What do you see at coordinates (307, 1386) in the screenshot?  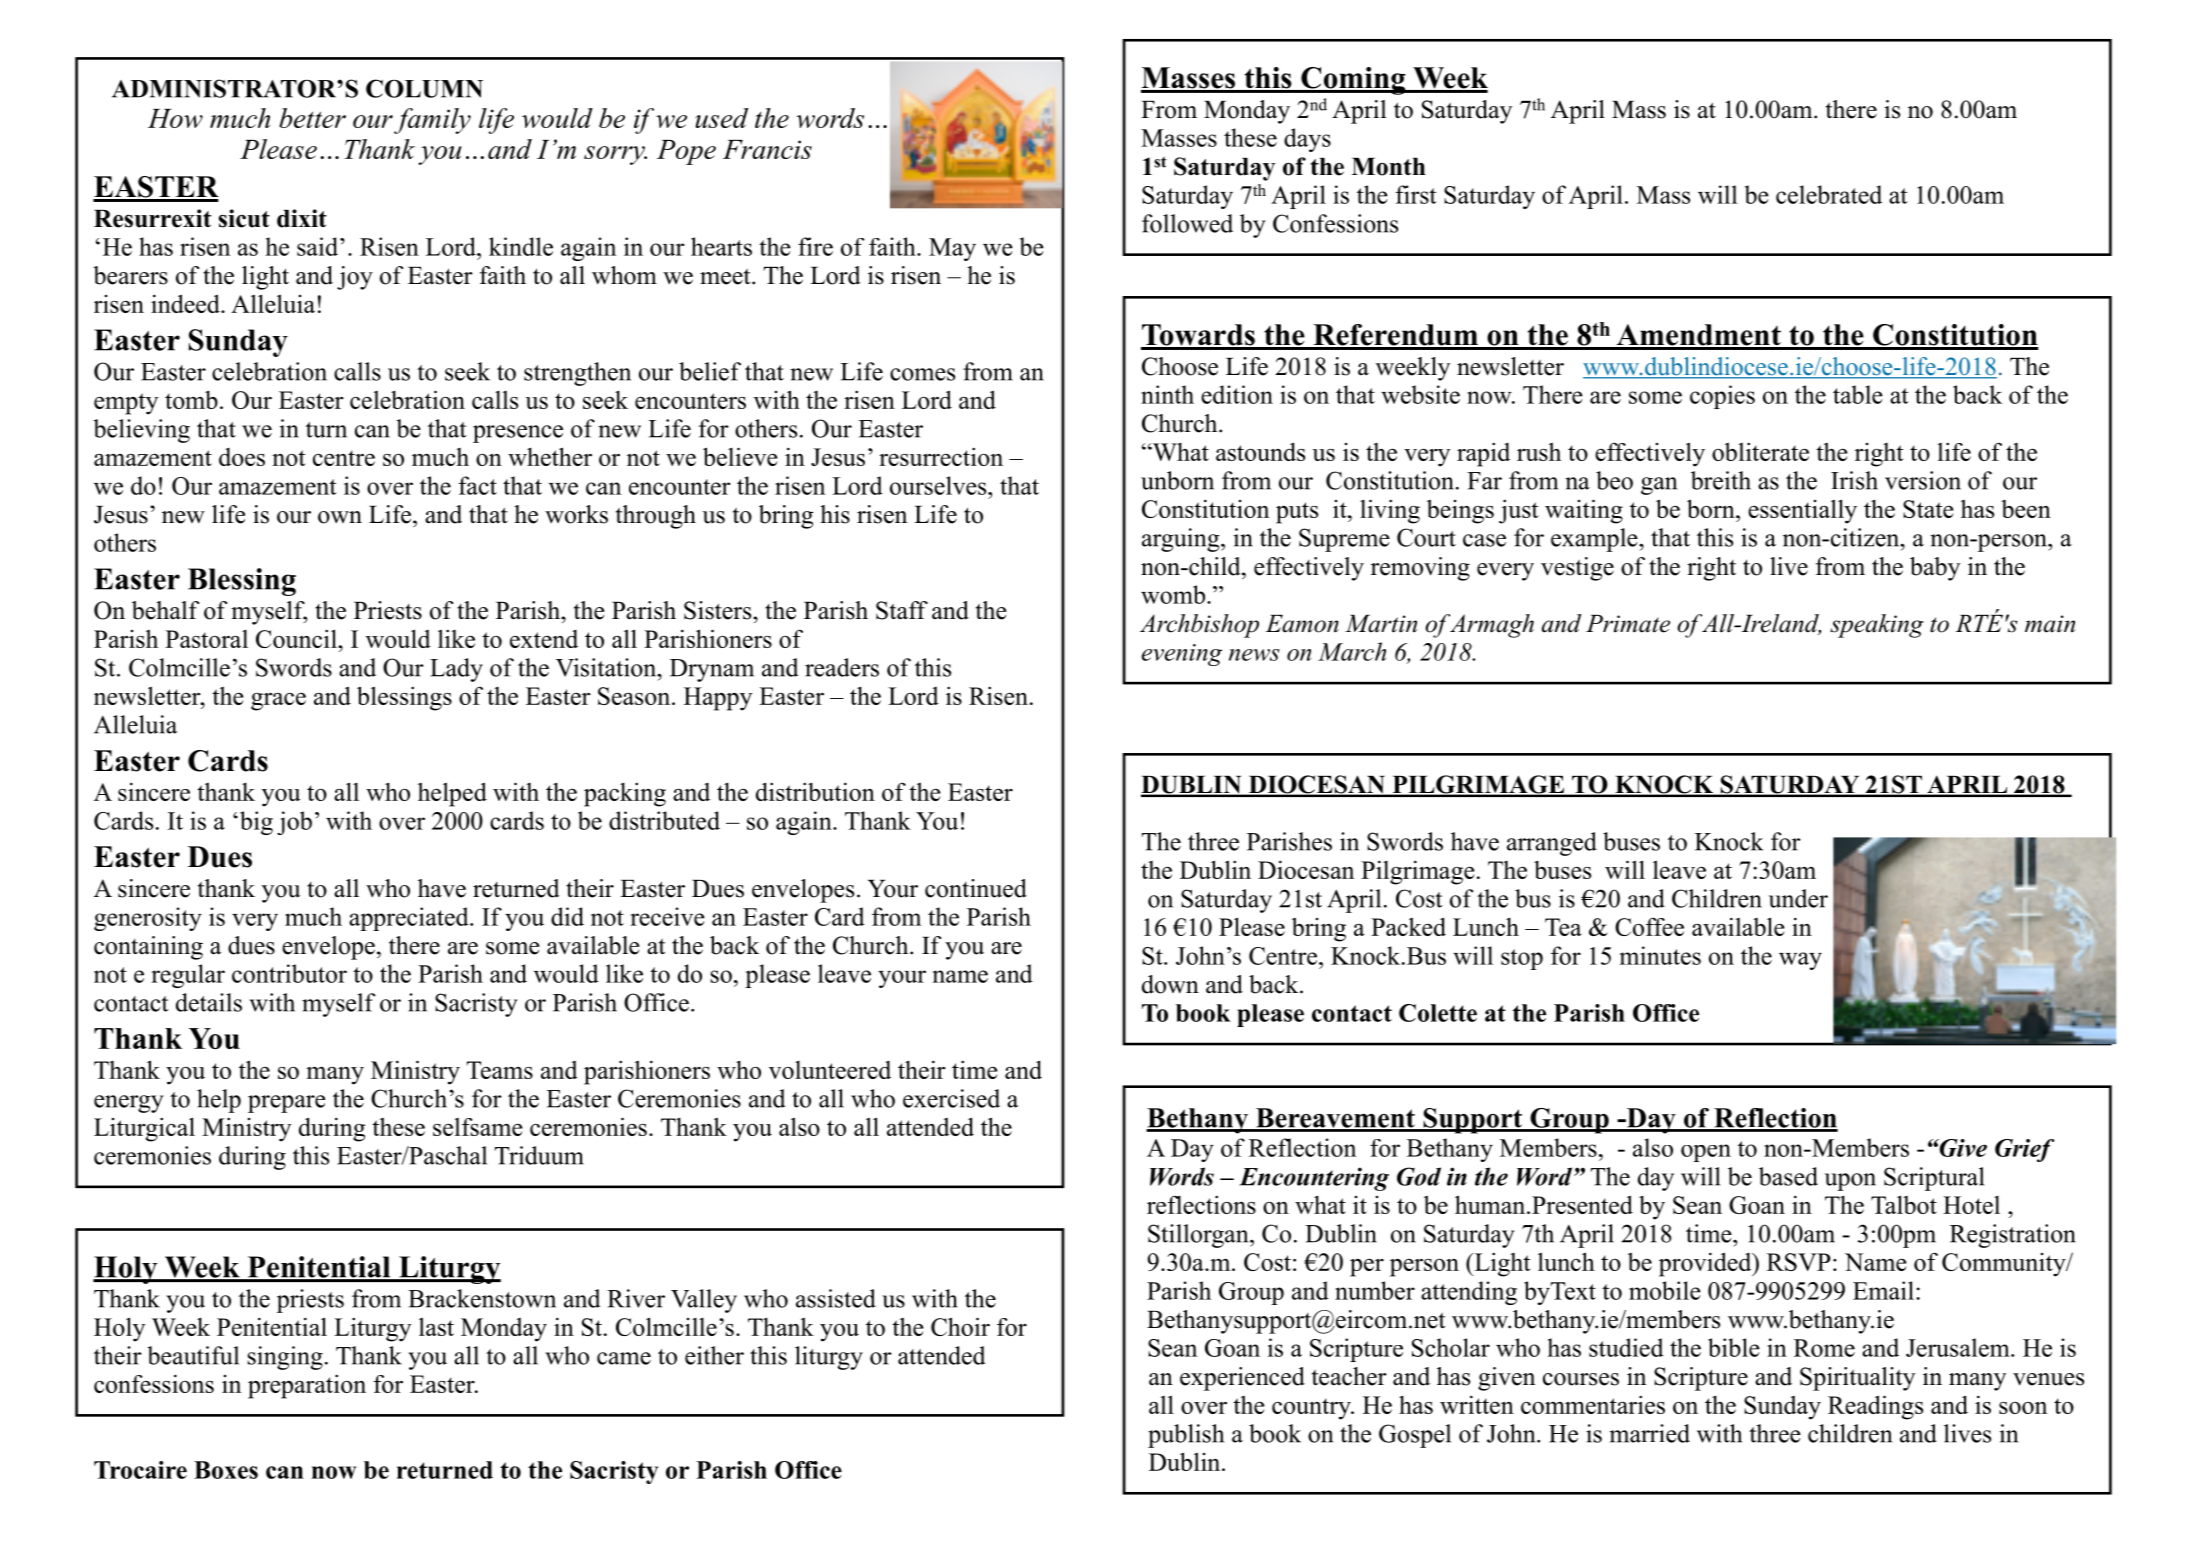 I see `preparation` at bounding box center [307, 1386].
